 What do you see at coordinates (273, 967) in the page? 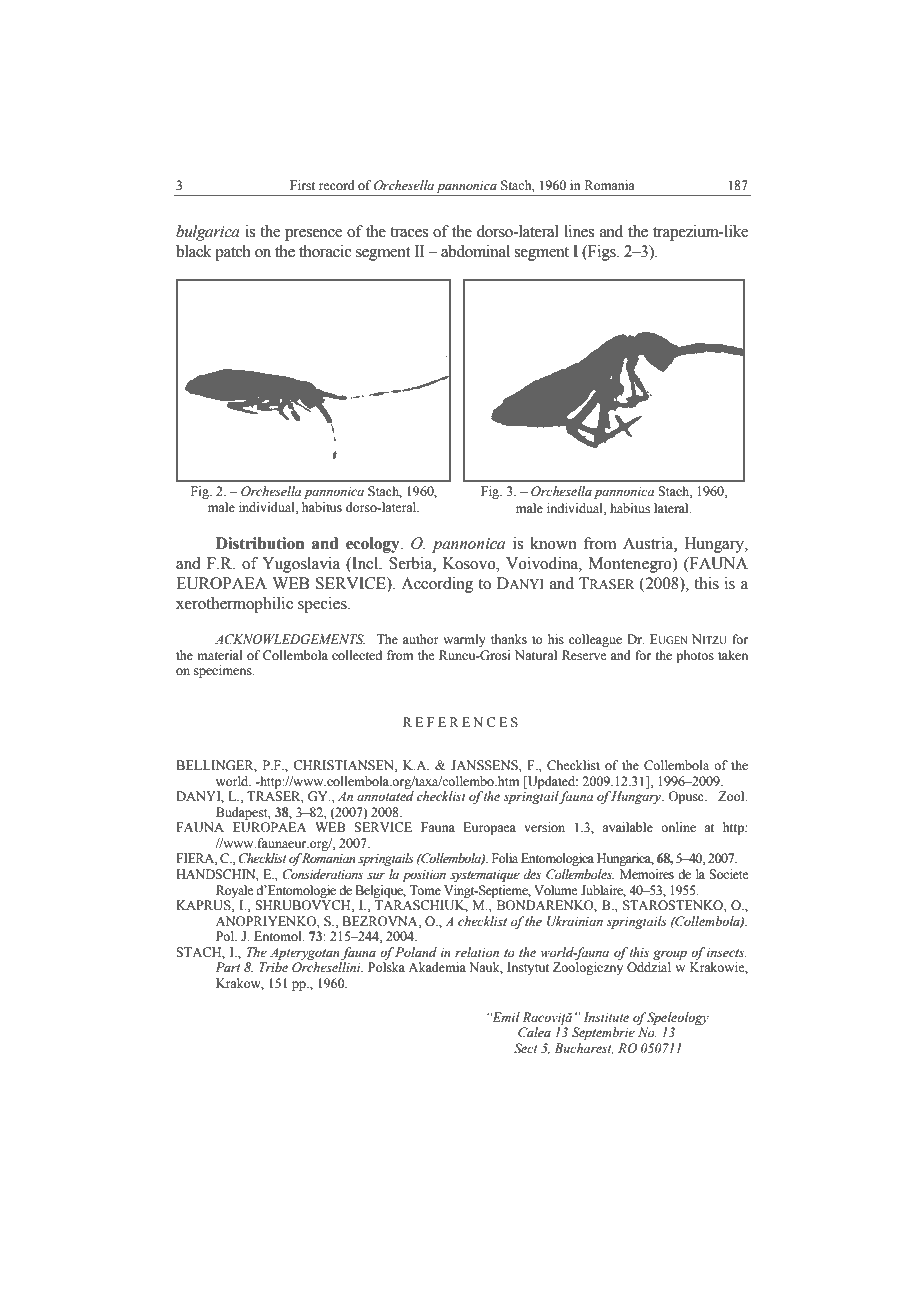
I see `Tribe` at bounding box center [273, 967].
